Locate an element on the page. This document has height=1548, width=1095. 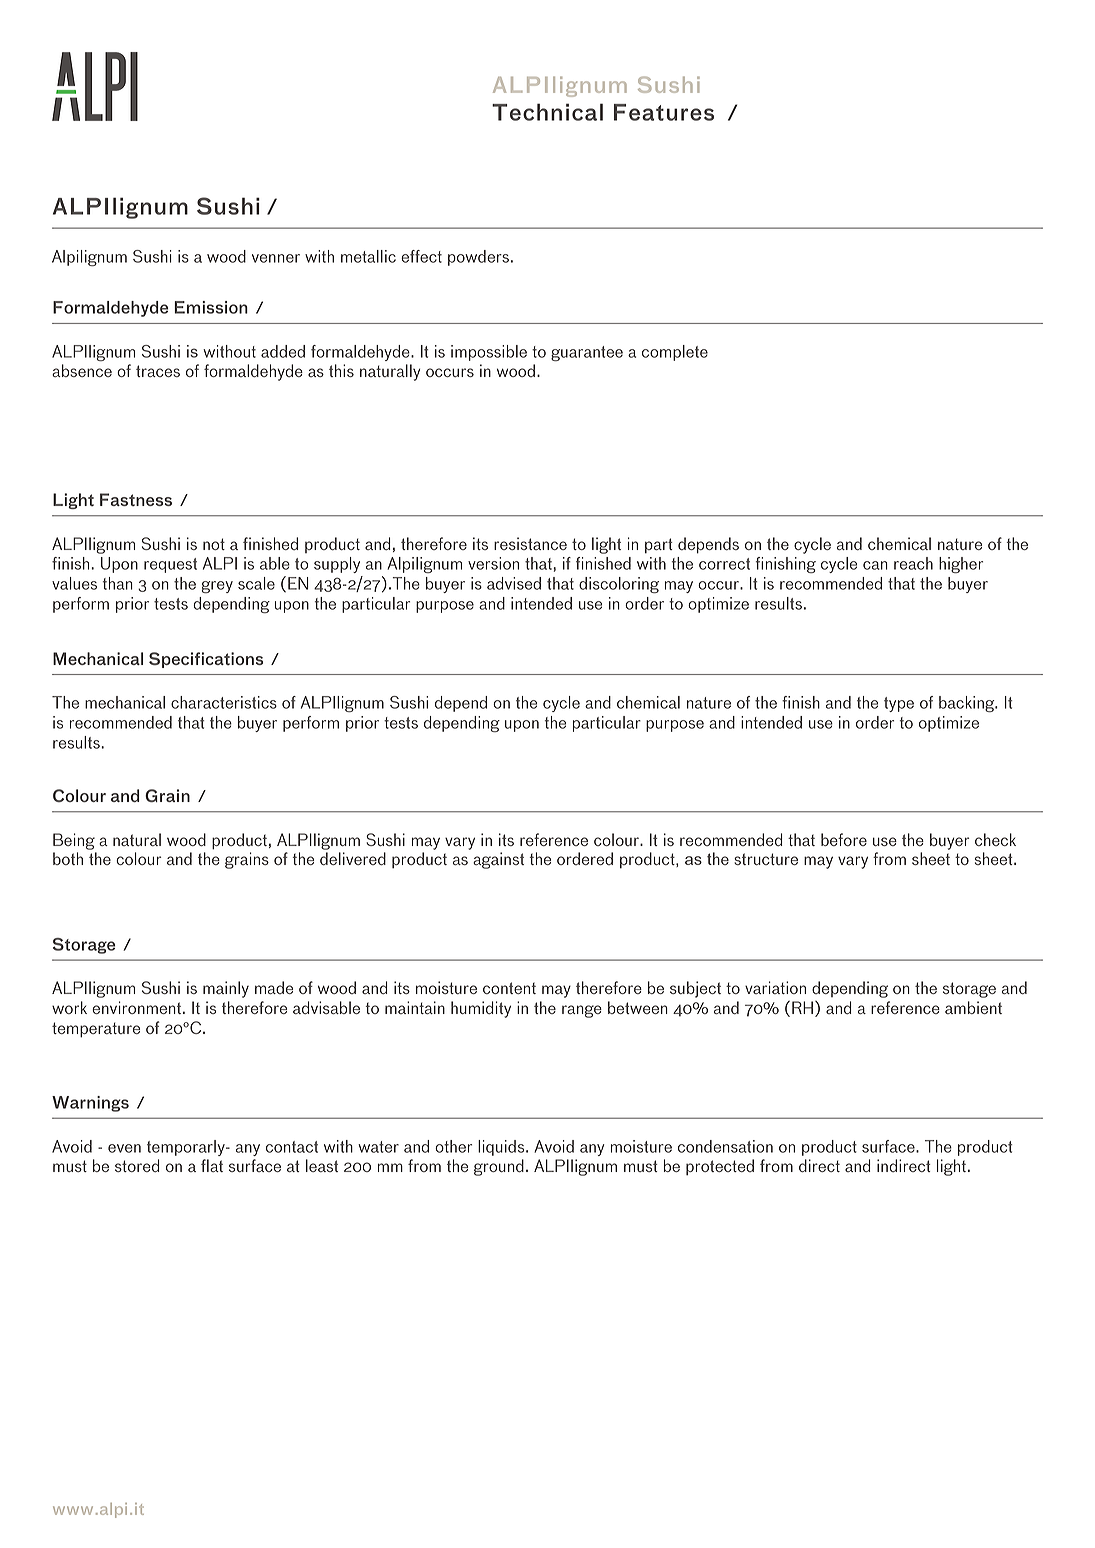
even is located at coordinates (124, 1148).
